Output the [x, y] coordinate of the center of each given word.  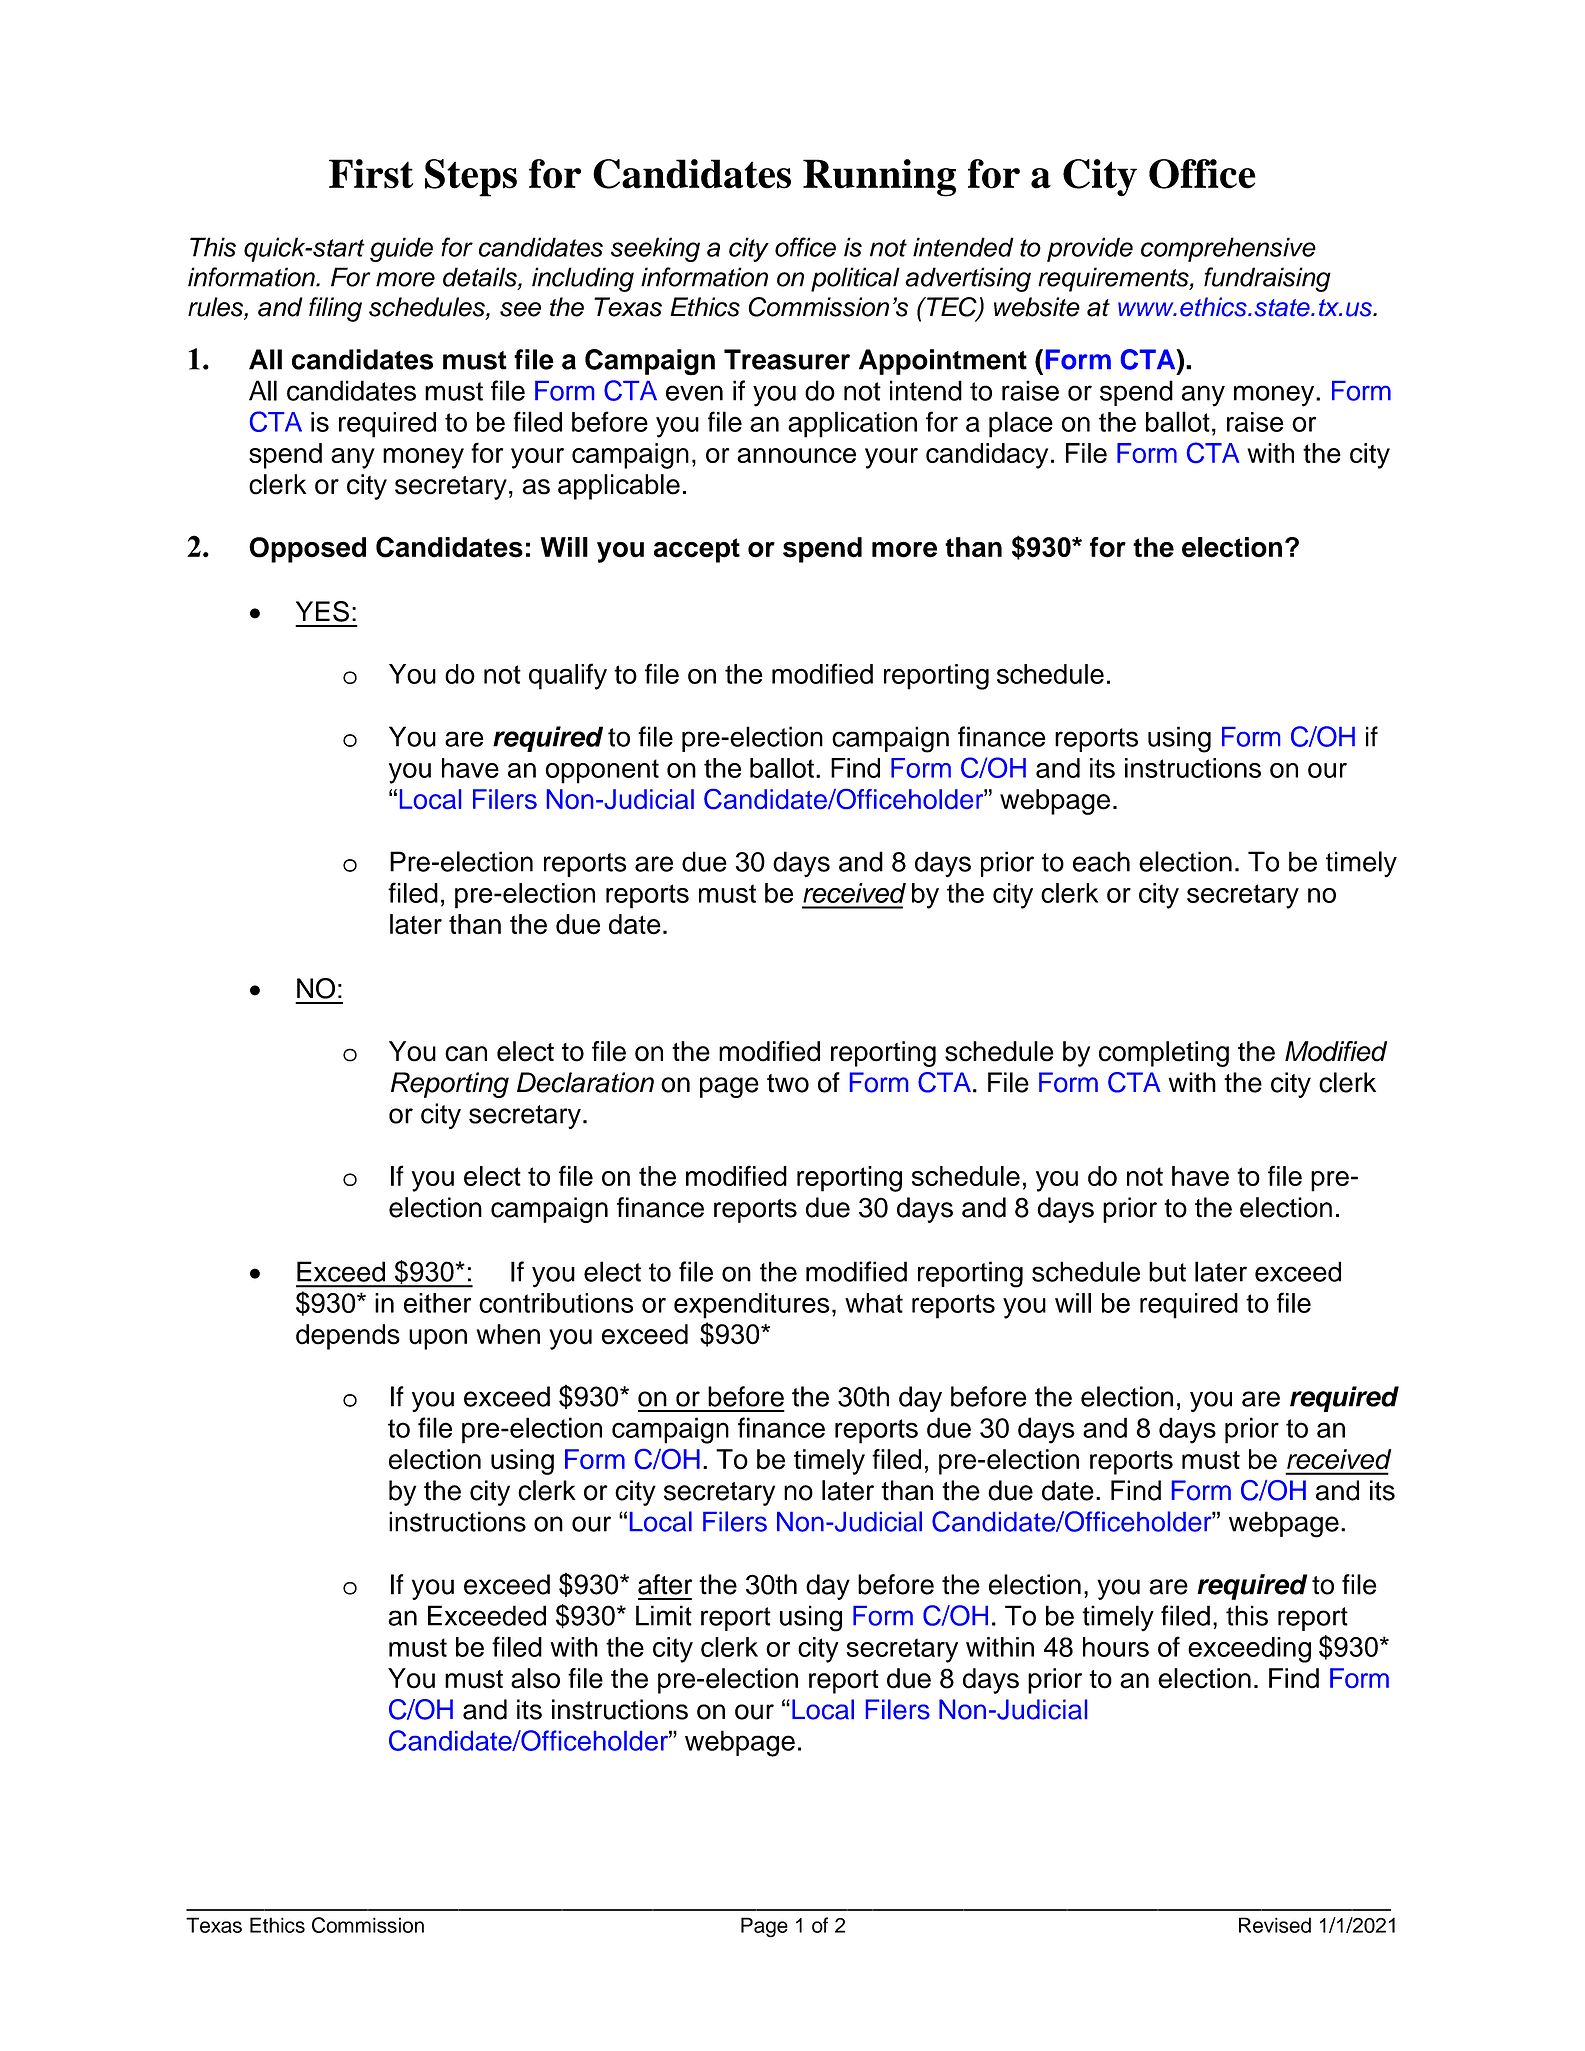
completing [1164, 1054]
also [535, 1678]
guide [401, 249]
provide [1090, 249]
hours [1116, 1647]
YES [322, 611]
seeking [655, 249]
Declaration [585, 1082]
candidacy [987, 456]
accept [697, 550]
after [665, 1584]
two [788, 1083]
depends [348, 1337]
